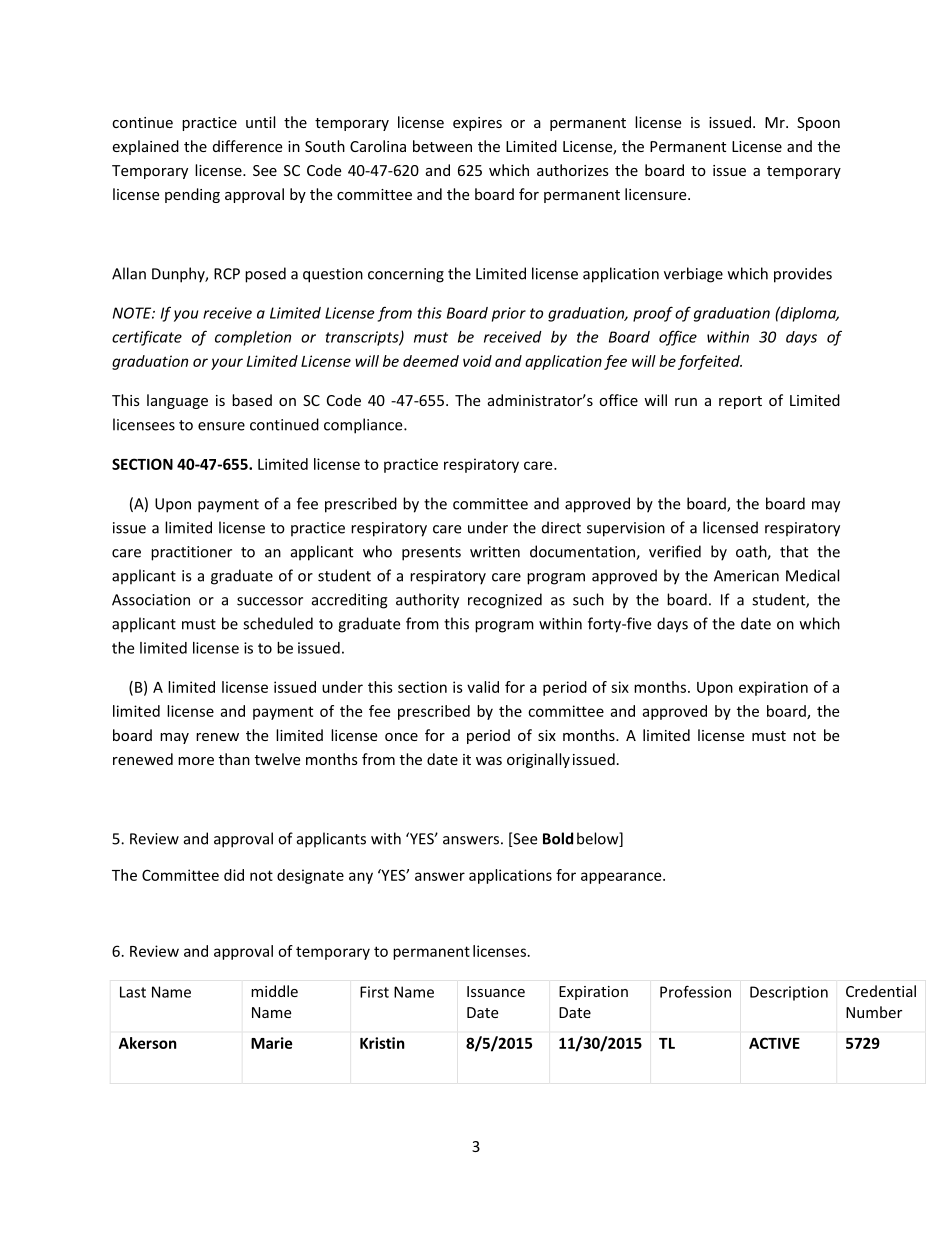 The height and width of the screenshot is (1233, 952). Describe the element at coordinates (477, 361) in the screenshot. I see `void` at that location.
